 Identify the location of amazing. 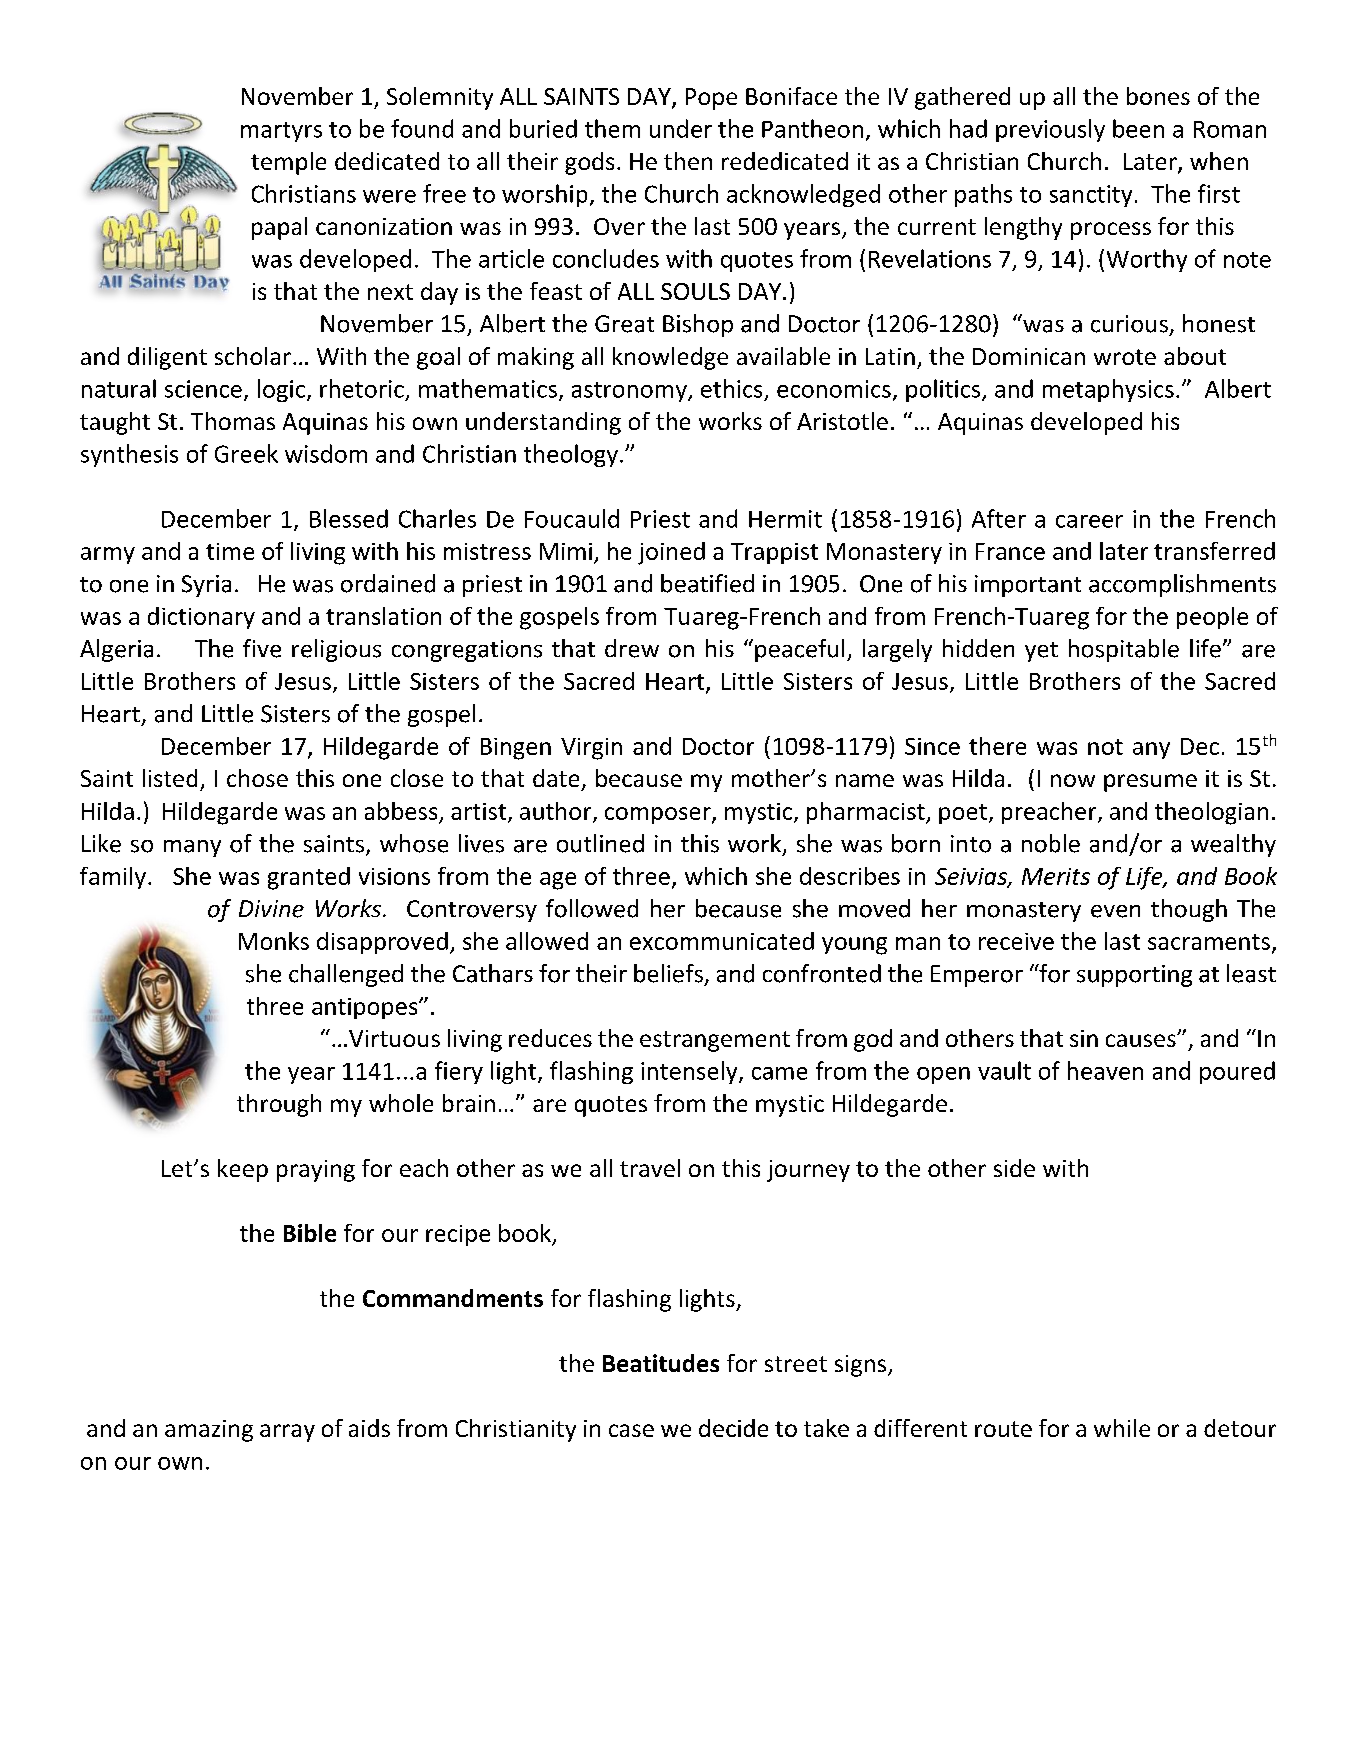
(209, 1431).
